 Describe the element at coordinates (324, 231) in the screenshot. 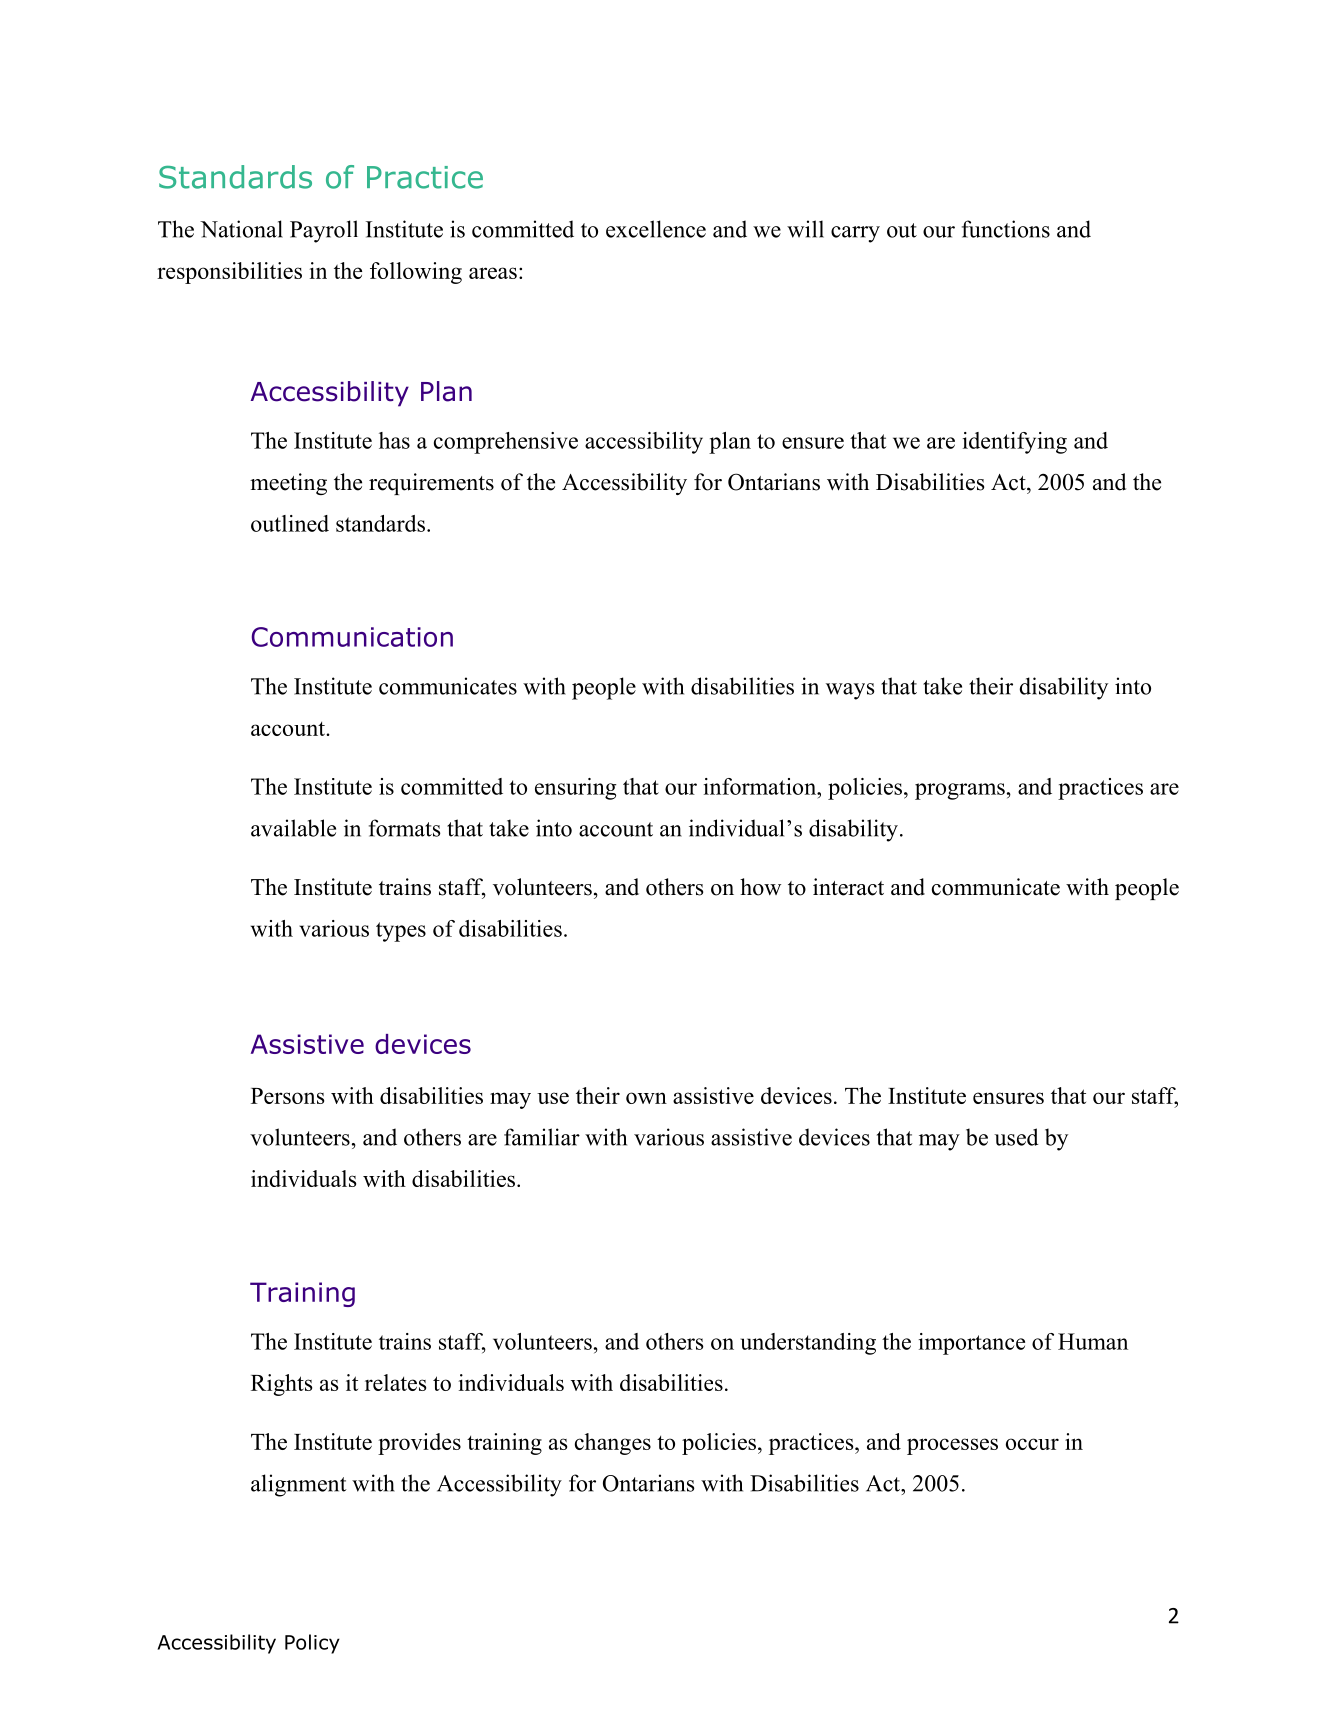

I see `Payroll` at that location.
